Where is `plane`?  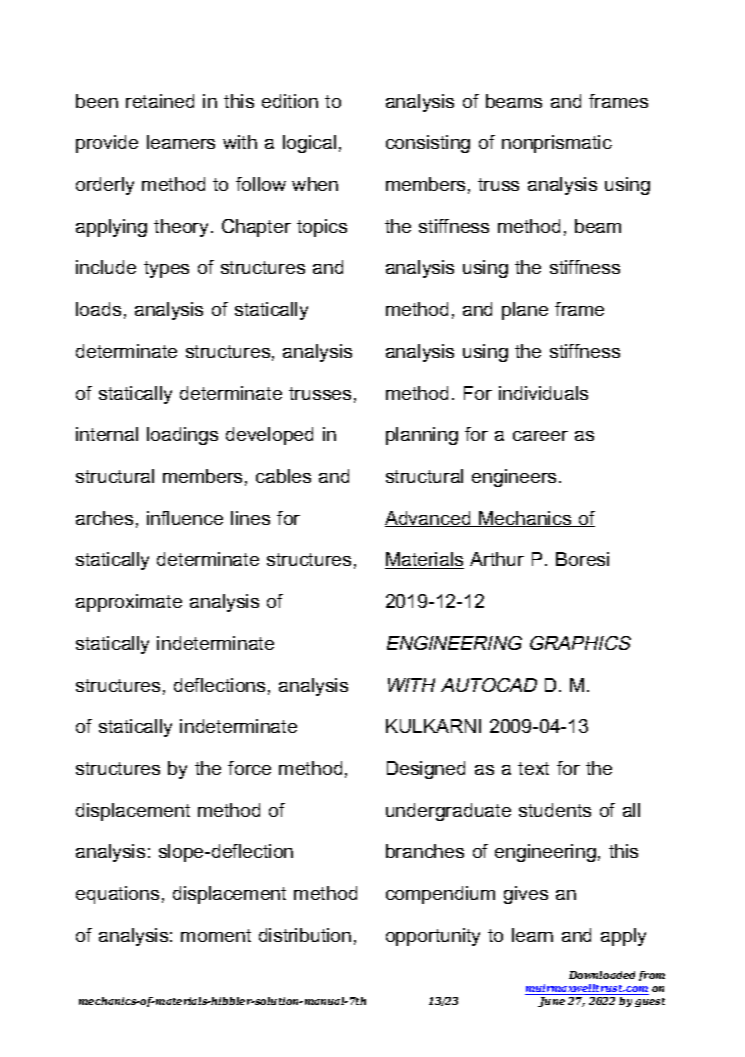
plane is located at coordinates (525, 311).
